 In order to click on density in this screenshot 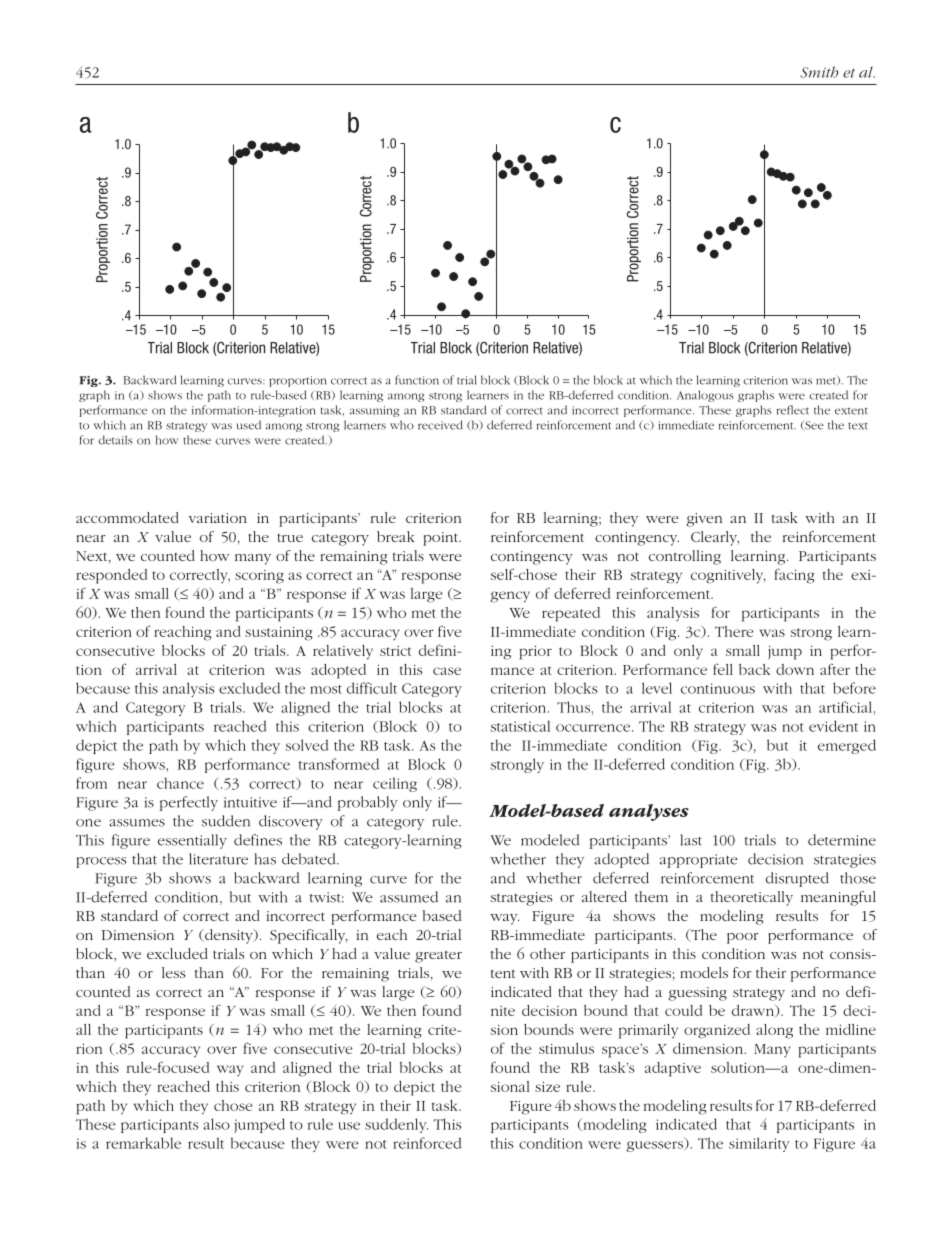, I will do `click(229, 936)`.
